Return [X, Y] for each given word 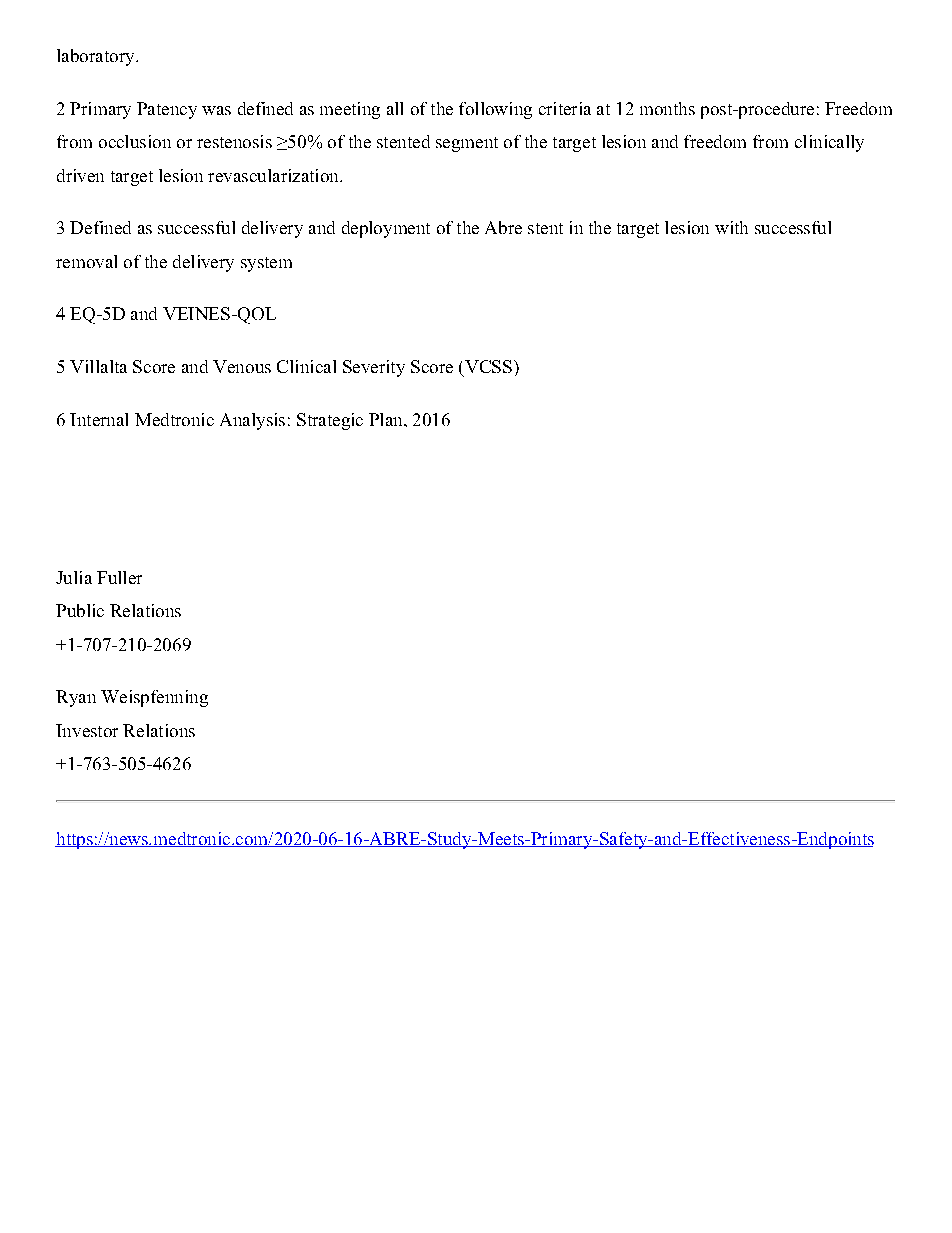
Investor [87, 730]
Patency [167, 110]
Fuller [119, 577]
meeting [350, 110]
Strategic [330, 421]
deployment [386, 229]
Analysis [252, 421]
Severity [374, 368]
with [731, 227]
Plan [387, 419]
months [667, 108]
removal [86, 261]
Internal [99, 419]
